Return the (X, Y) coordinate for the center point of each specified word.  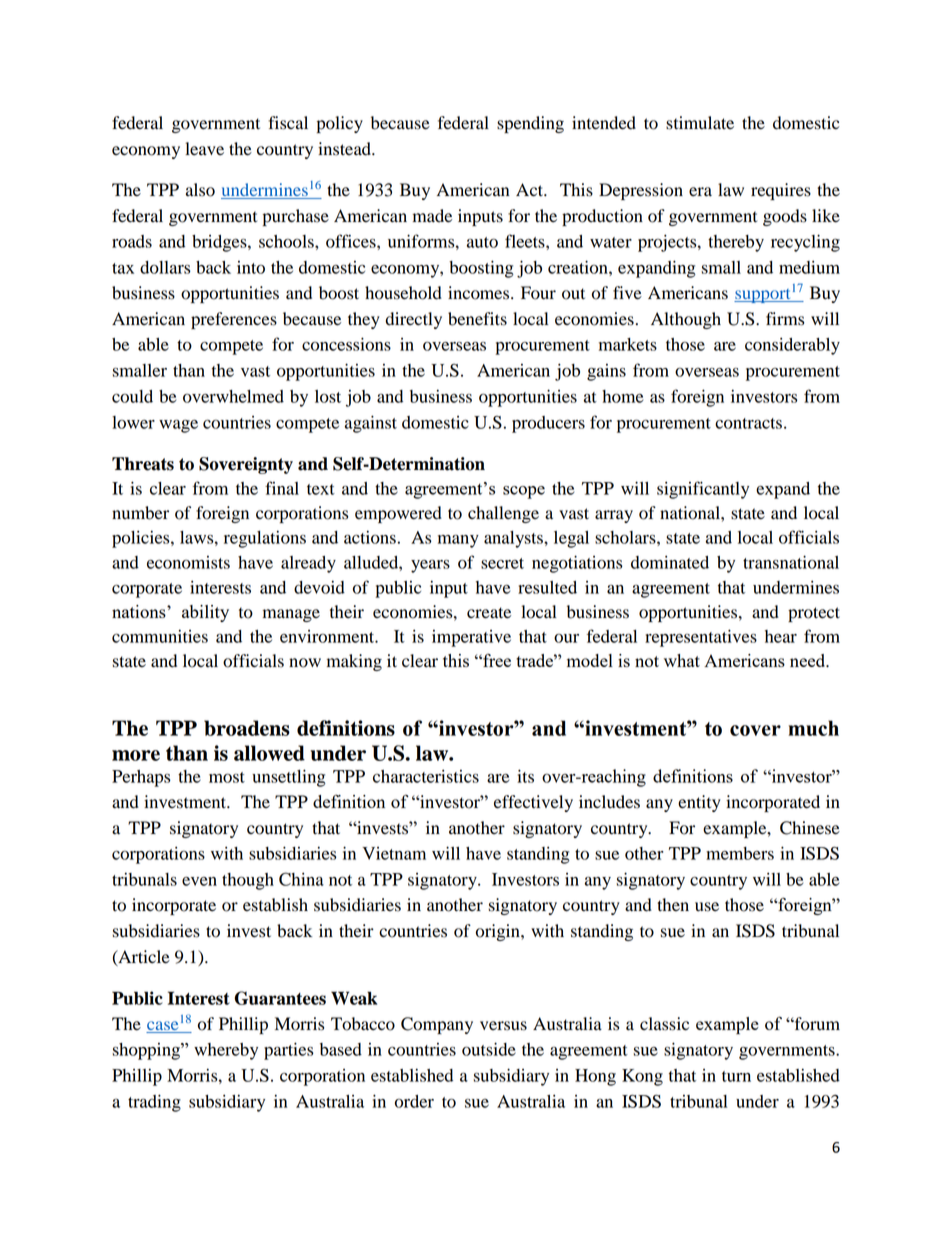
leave (204, 149)
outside (489, 1049)
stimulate (700, 123)
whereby (226, 1051)
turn (736, 1076)
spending (530, 124)
